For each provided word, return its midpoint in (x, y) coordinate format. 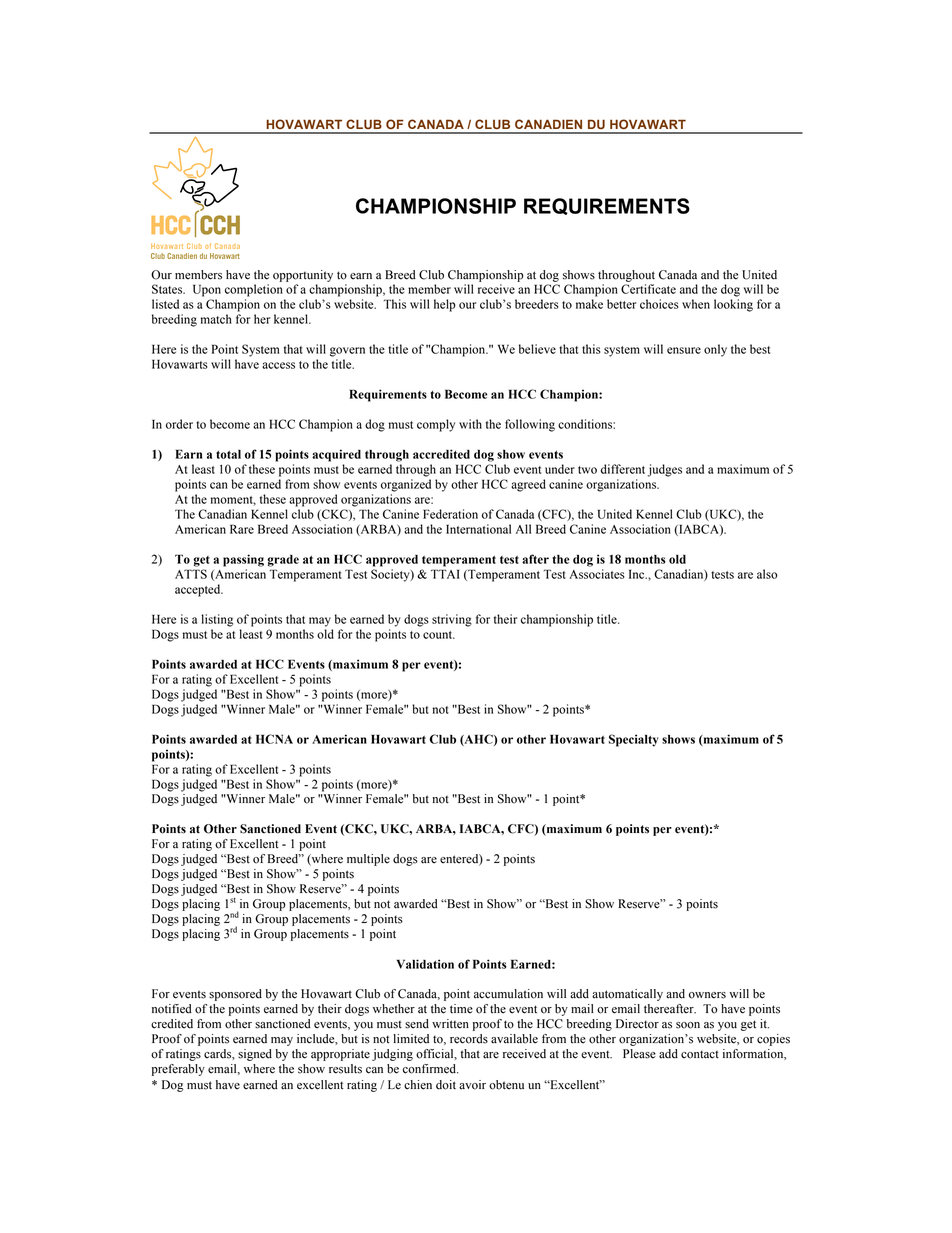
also (767, 574)
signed (255, 1055)
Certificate (648, 289)
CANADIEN (548, 124)
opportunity (303, 276)
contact (700, 1054)
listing (217, 620)
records (469, 1039)
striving (452, 620)
